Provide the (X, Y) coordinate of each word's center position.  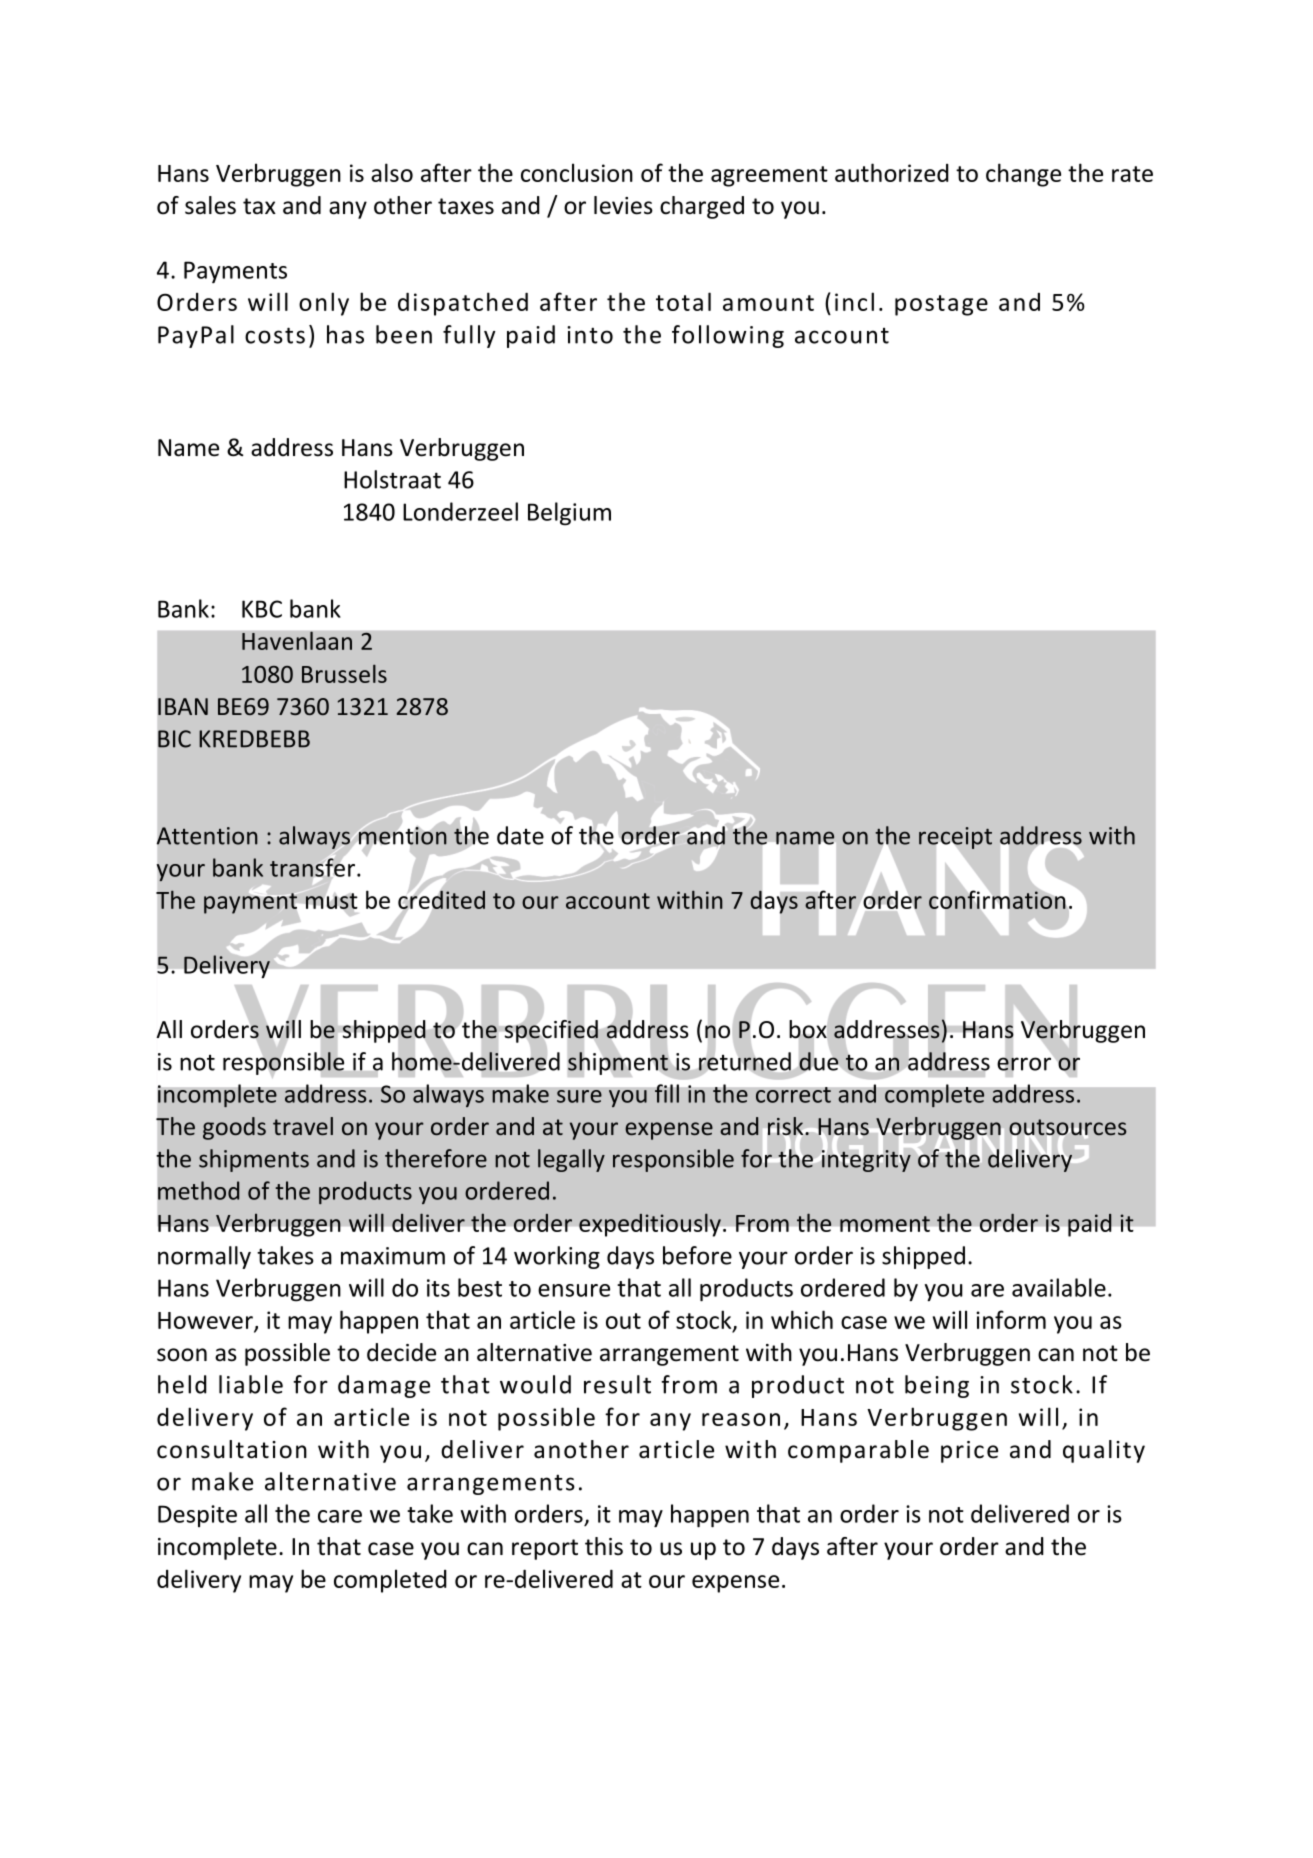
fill (667, 1093)
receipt (955, 839)
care (340, 1516)
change (1023, 175)
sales (210, 205)
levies (623, 205)
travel (303, 1126)
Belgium (569, 514)
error (1024, 1064)
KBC (262, 609)
